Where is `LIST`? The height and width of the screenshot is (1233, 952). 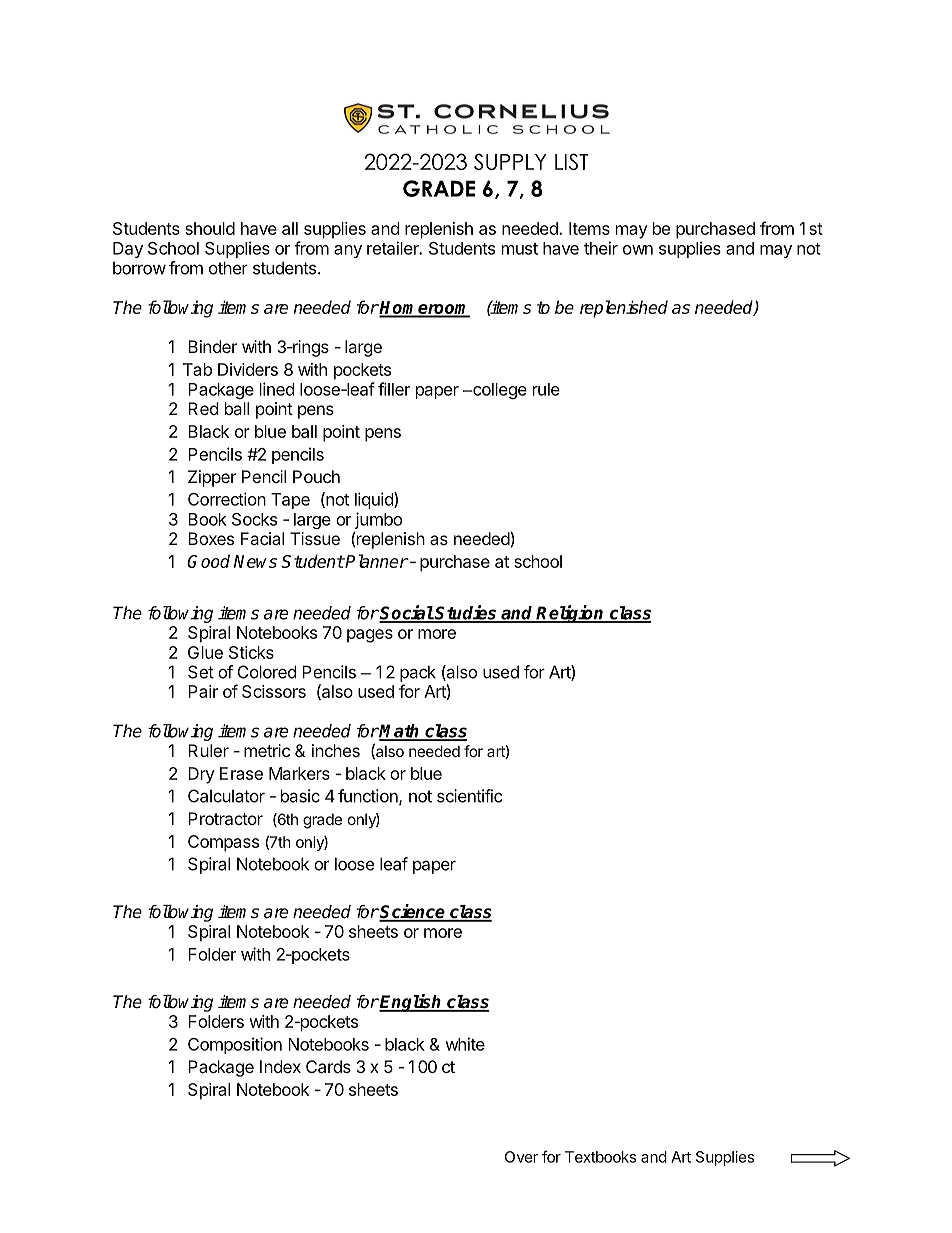
LIST is located at coordinates (572, 161).
